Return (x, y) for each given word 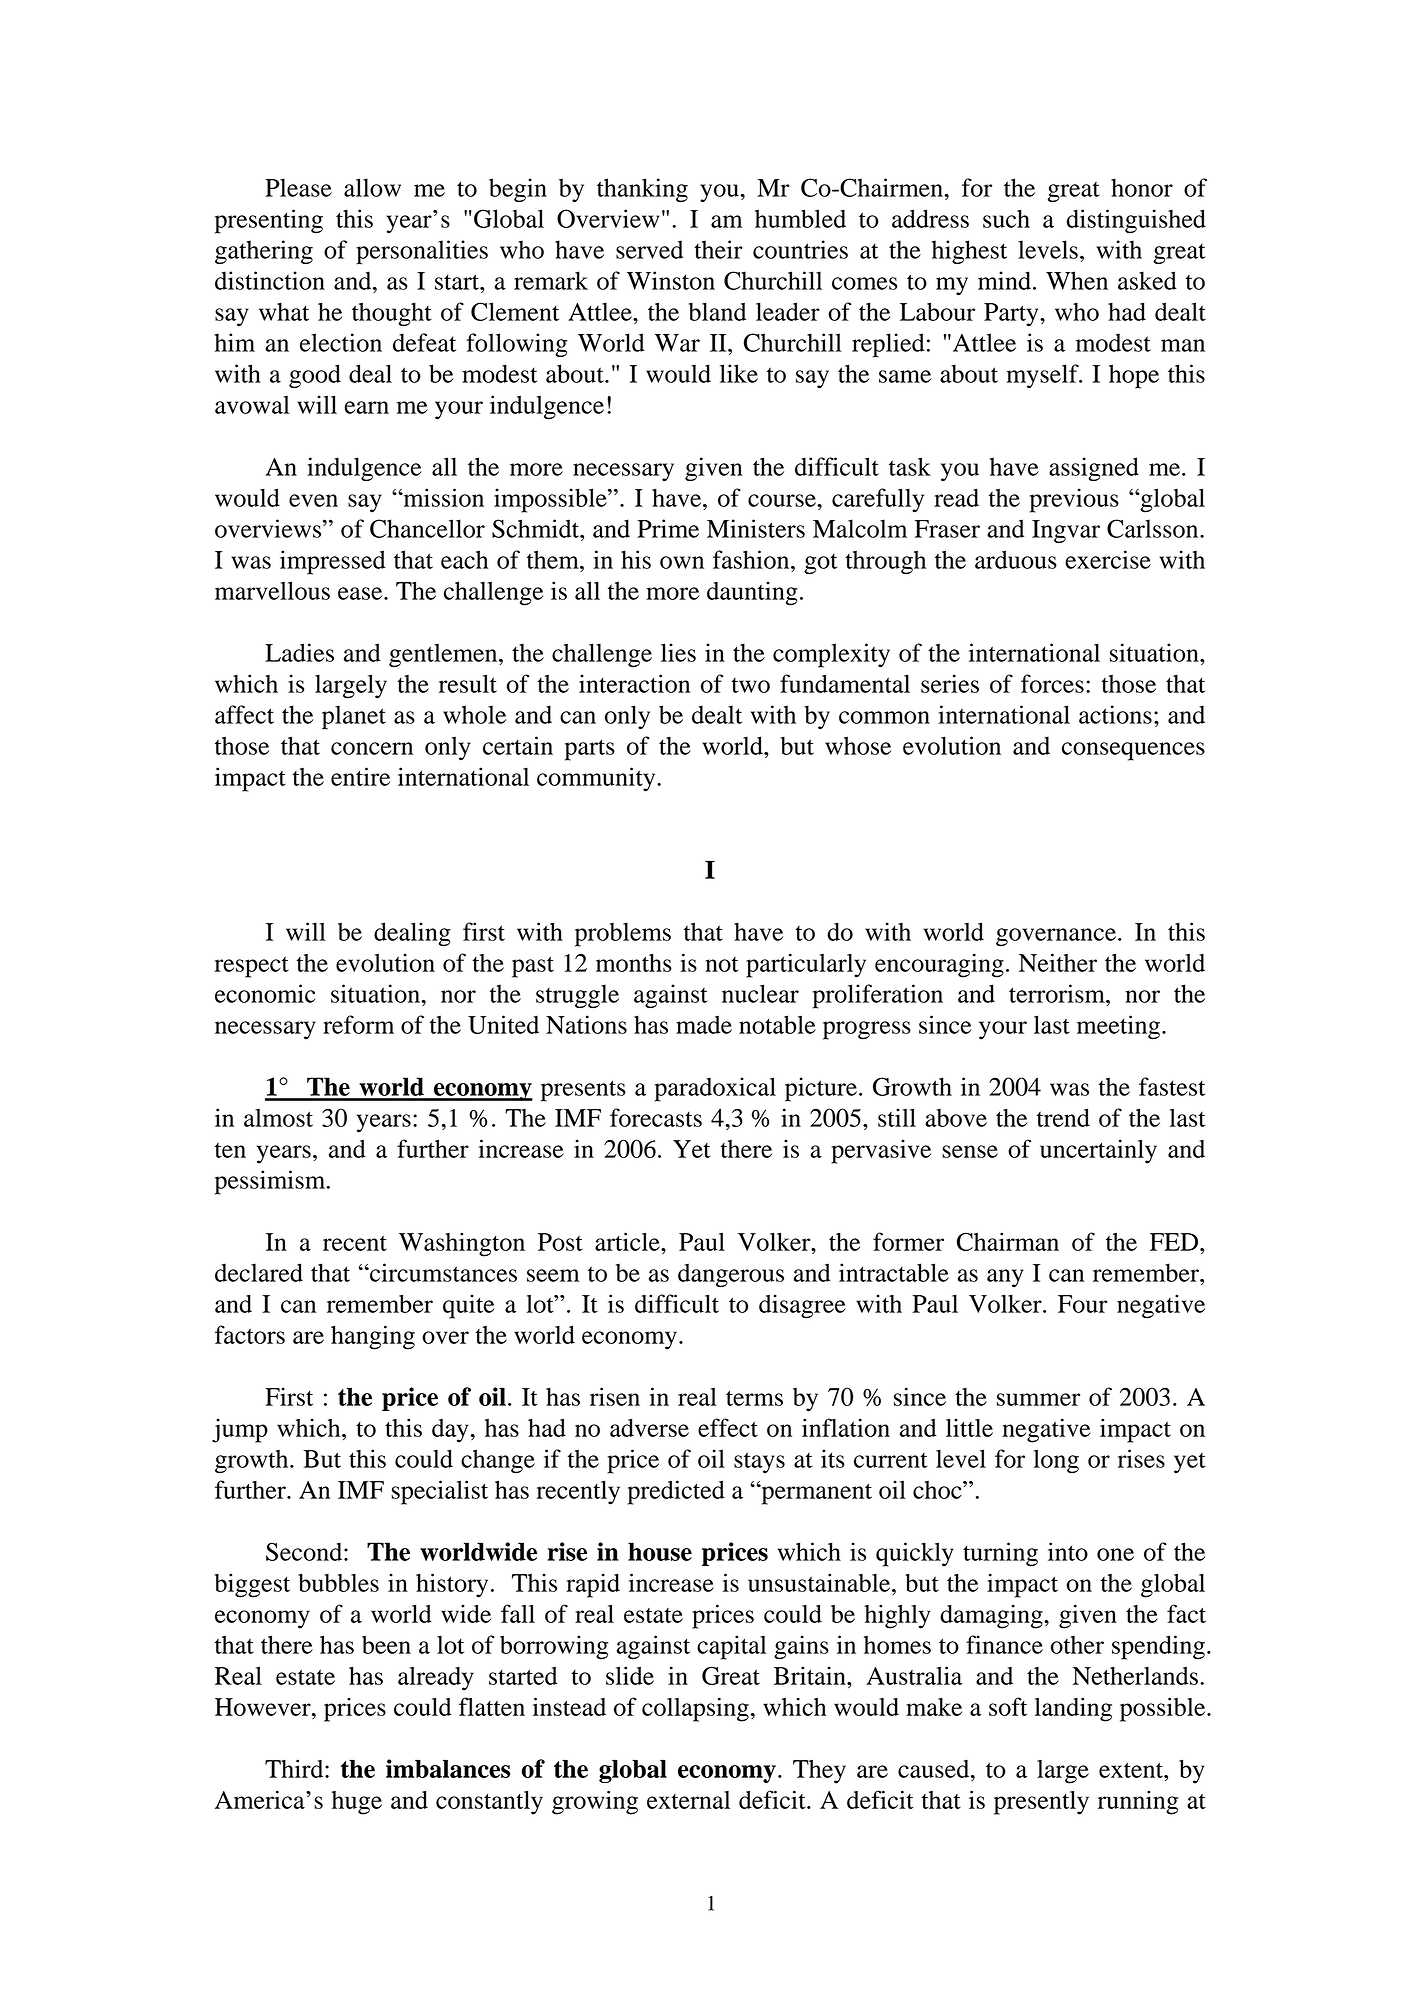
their (718, 249)
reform (358, 1024)
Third (295, 1768)
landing (1073, 1709)
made (704, 1024)
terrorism (1058, 993)
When (1077, 280)
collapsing (695, 1709)
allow (372, 187)
